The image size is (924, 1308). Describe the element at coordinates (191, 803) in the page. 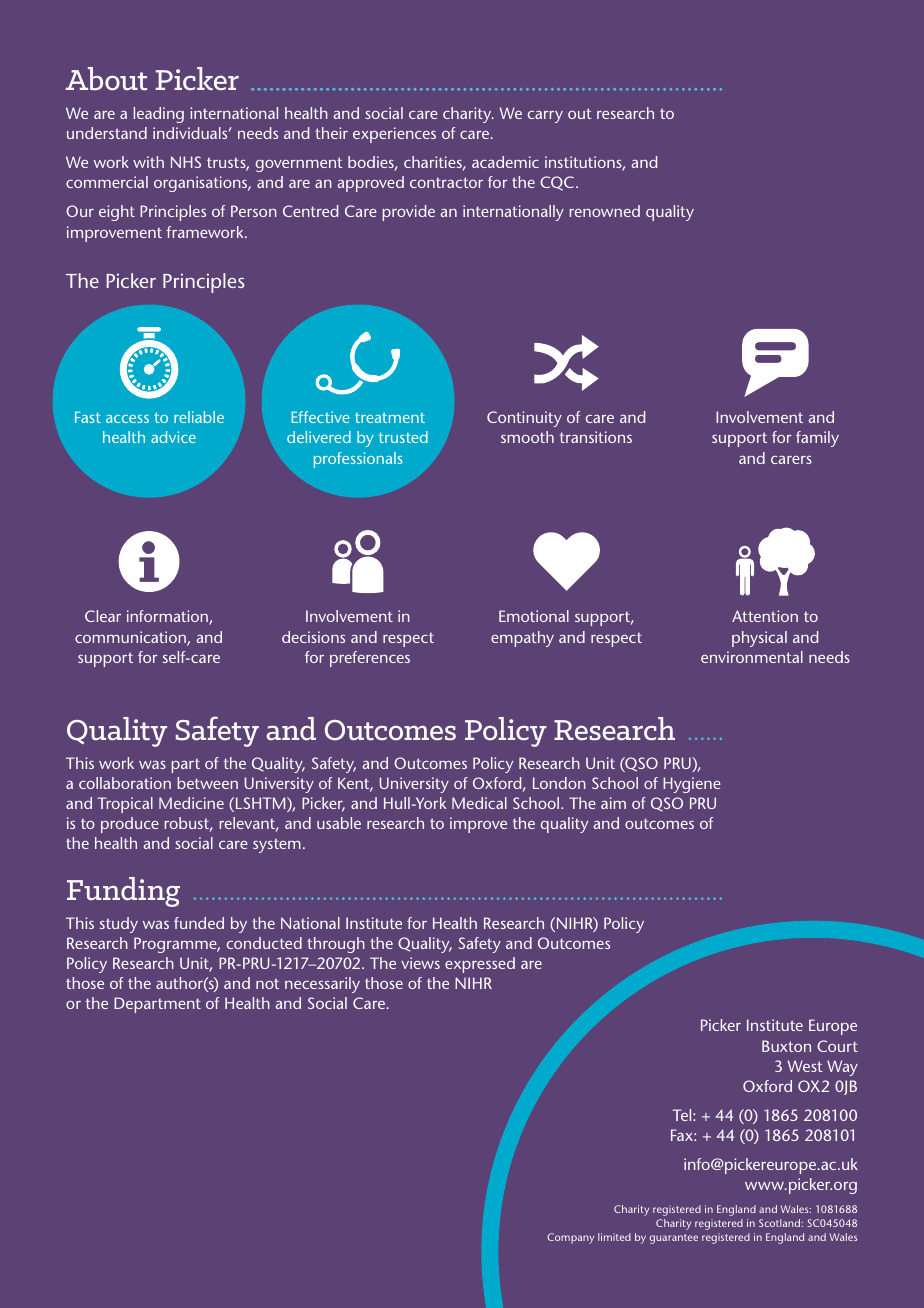

I see `Medicine` at that location.
